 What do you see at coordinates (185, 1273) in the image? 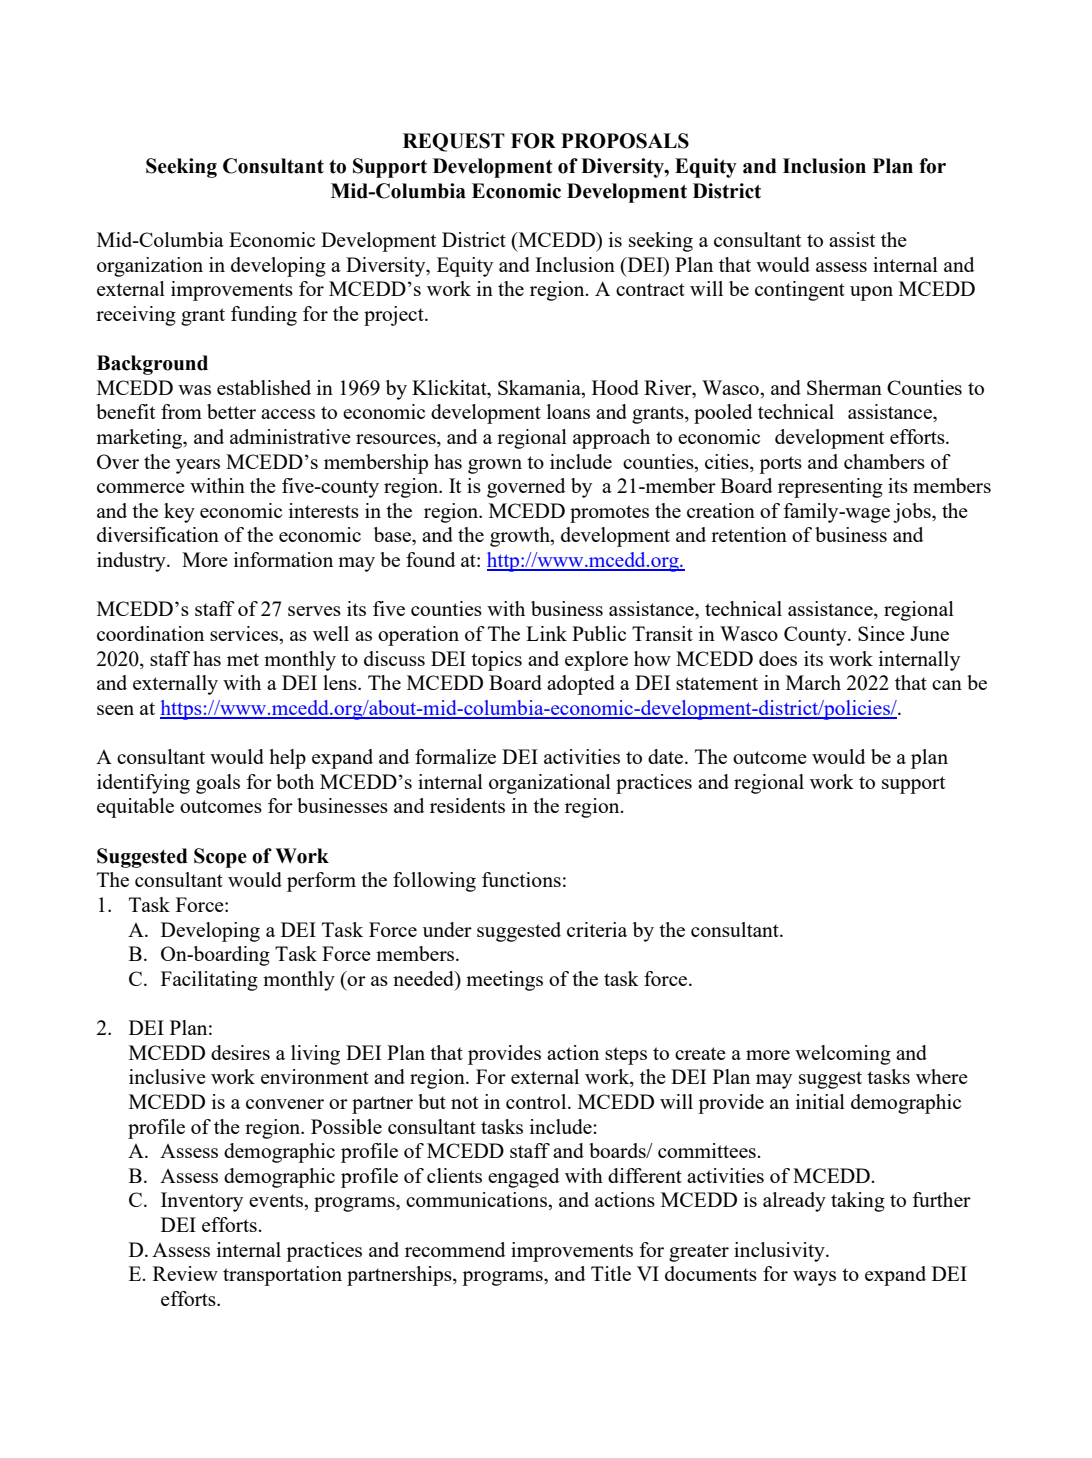
I see `Review` at bounding box center [185, 1273].
